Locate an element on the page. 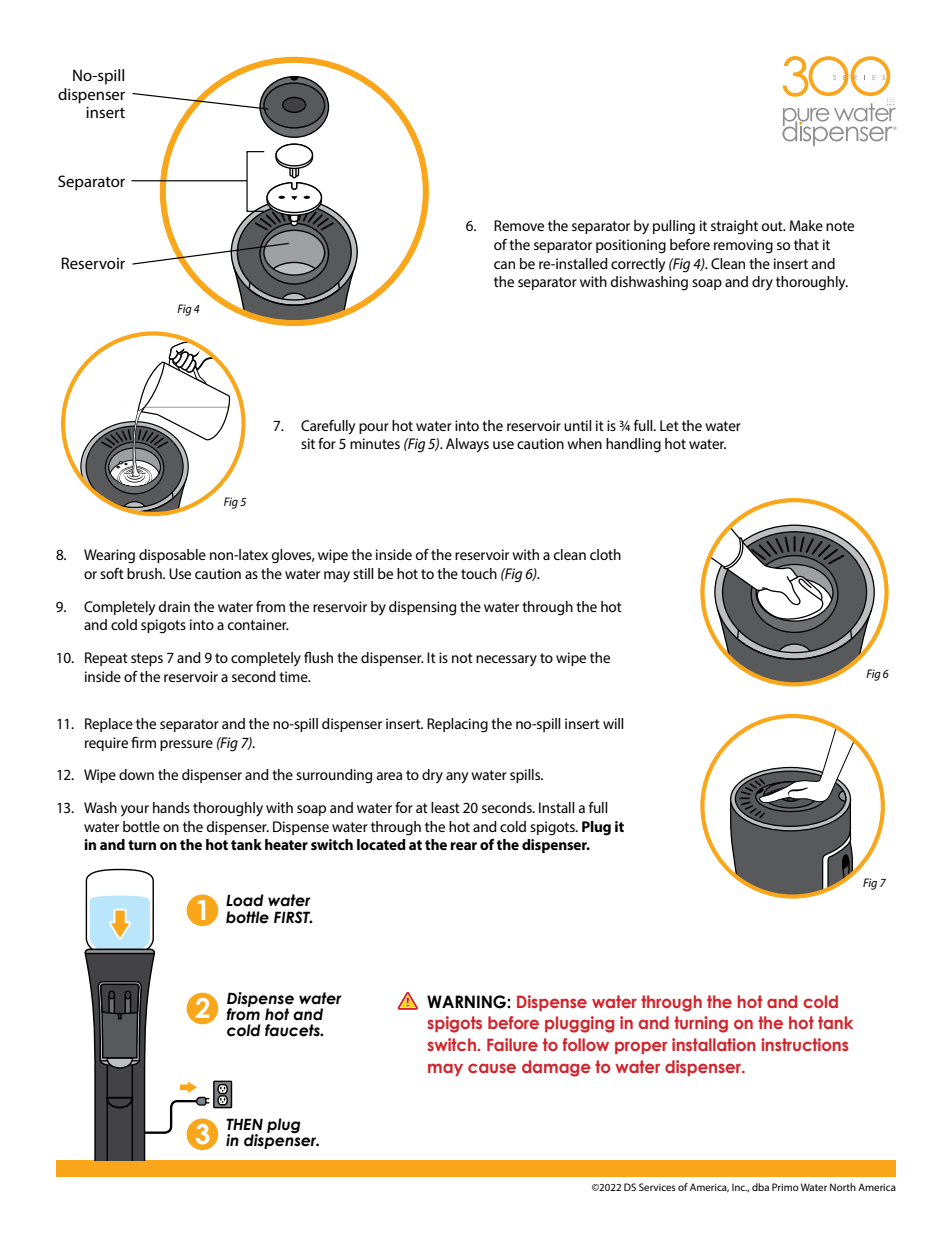  THEN is located at coordinates (244, 1124).
